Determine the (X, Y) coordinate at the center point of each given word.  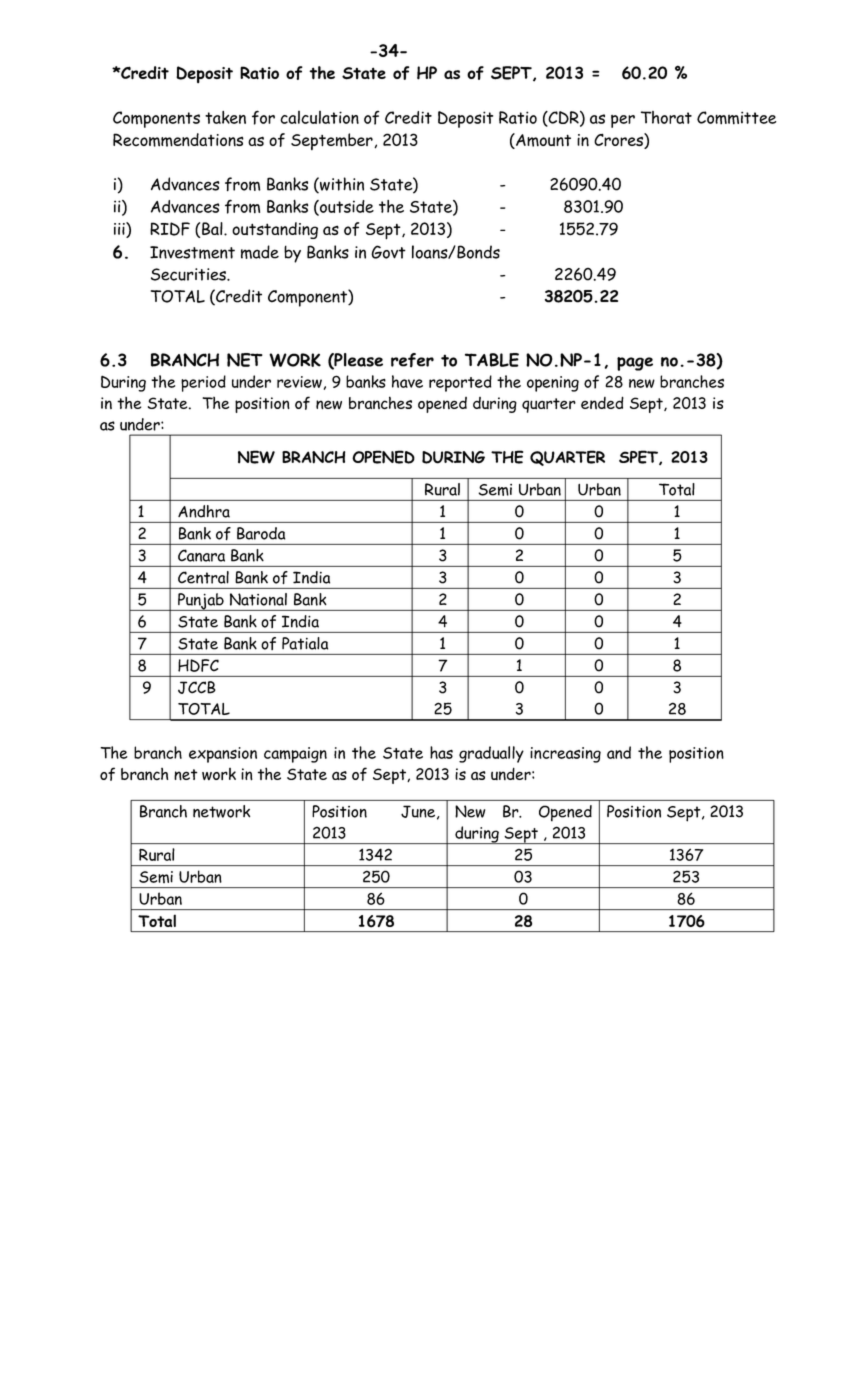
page (635, 364)
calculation (319, 117)
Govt (388, 252)
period (203, 383)
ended (602, 402)
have (407, 381)
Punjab (201, 602)
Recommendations (178, 140)
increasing (565, 755)
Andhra (204, 511)
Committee (737, 118)
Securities (189, 274)
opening (553, 384)
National (258, 599)
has (441, 752)
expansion (223, 755)
